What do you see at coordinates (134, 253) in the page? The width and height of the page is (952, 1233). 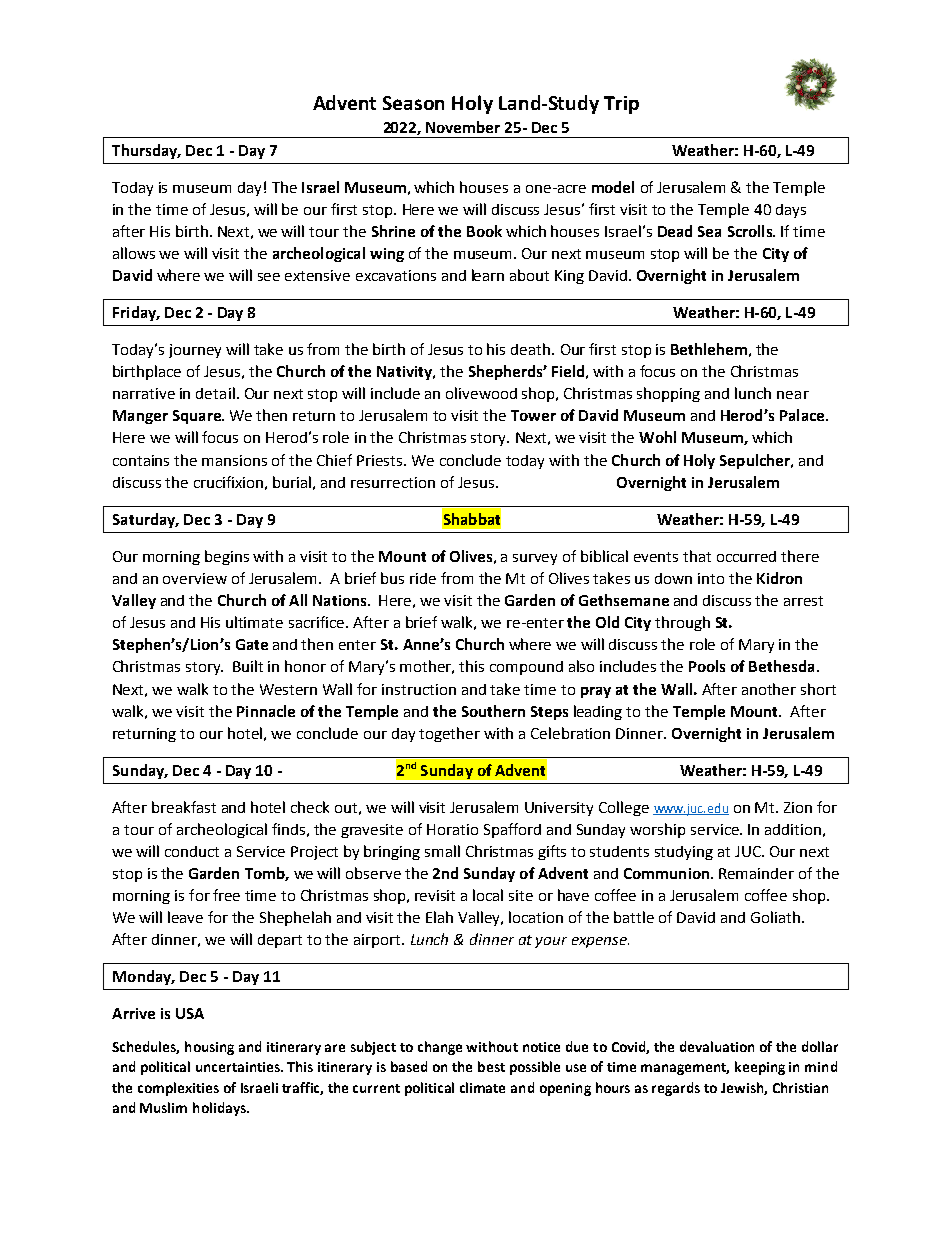 I see `allows` at bounding box center [134, 253].
